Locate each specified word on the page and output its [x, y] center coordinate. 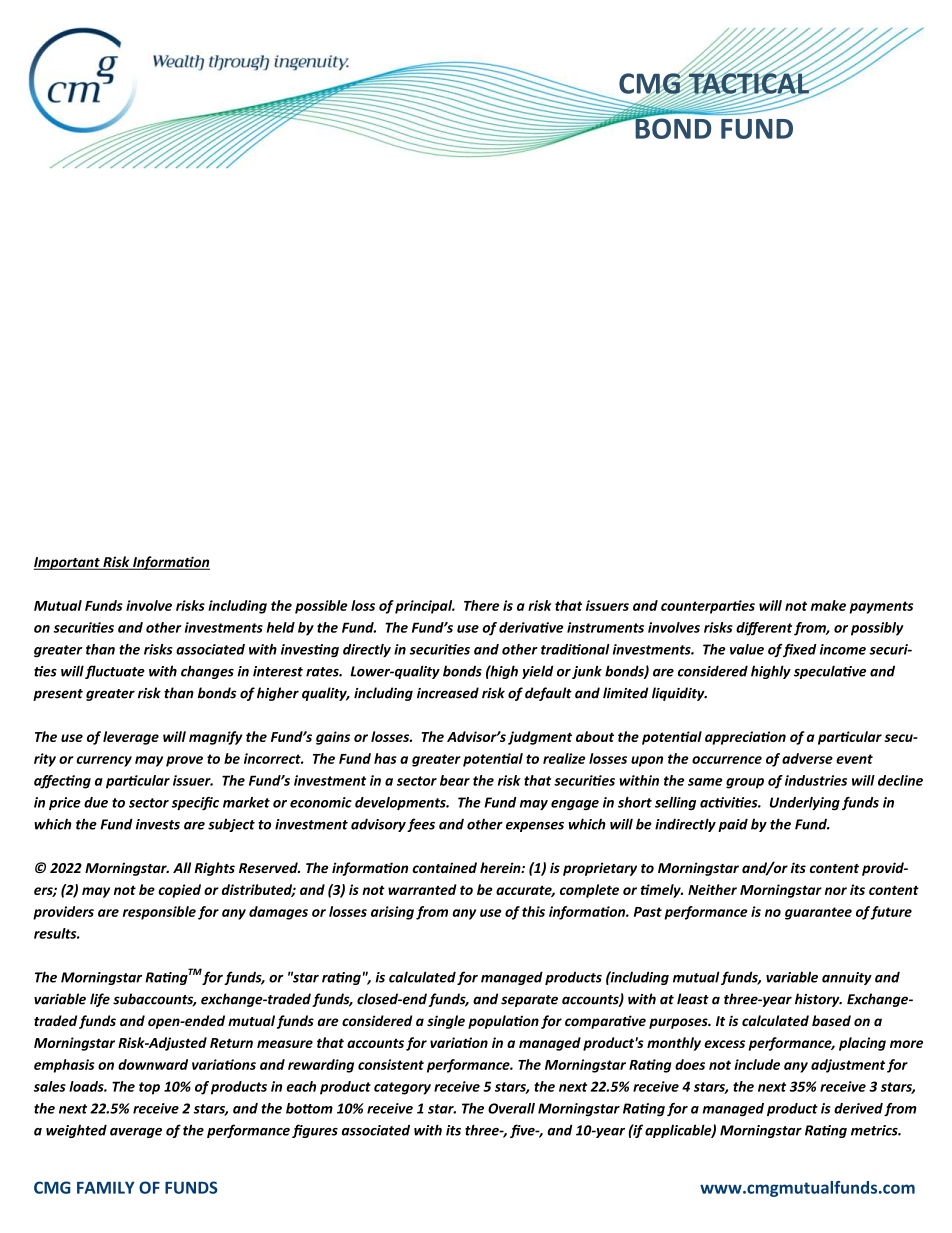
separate [529, 1001]
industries [816, 780]
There [481, 605]
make [828, 605]
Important [68, 563]
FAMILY [105, 1187]
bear [455, 780]
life [100, 1000]
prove [184, 761]
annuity [847, 978]
